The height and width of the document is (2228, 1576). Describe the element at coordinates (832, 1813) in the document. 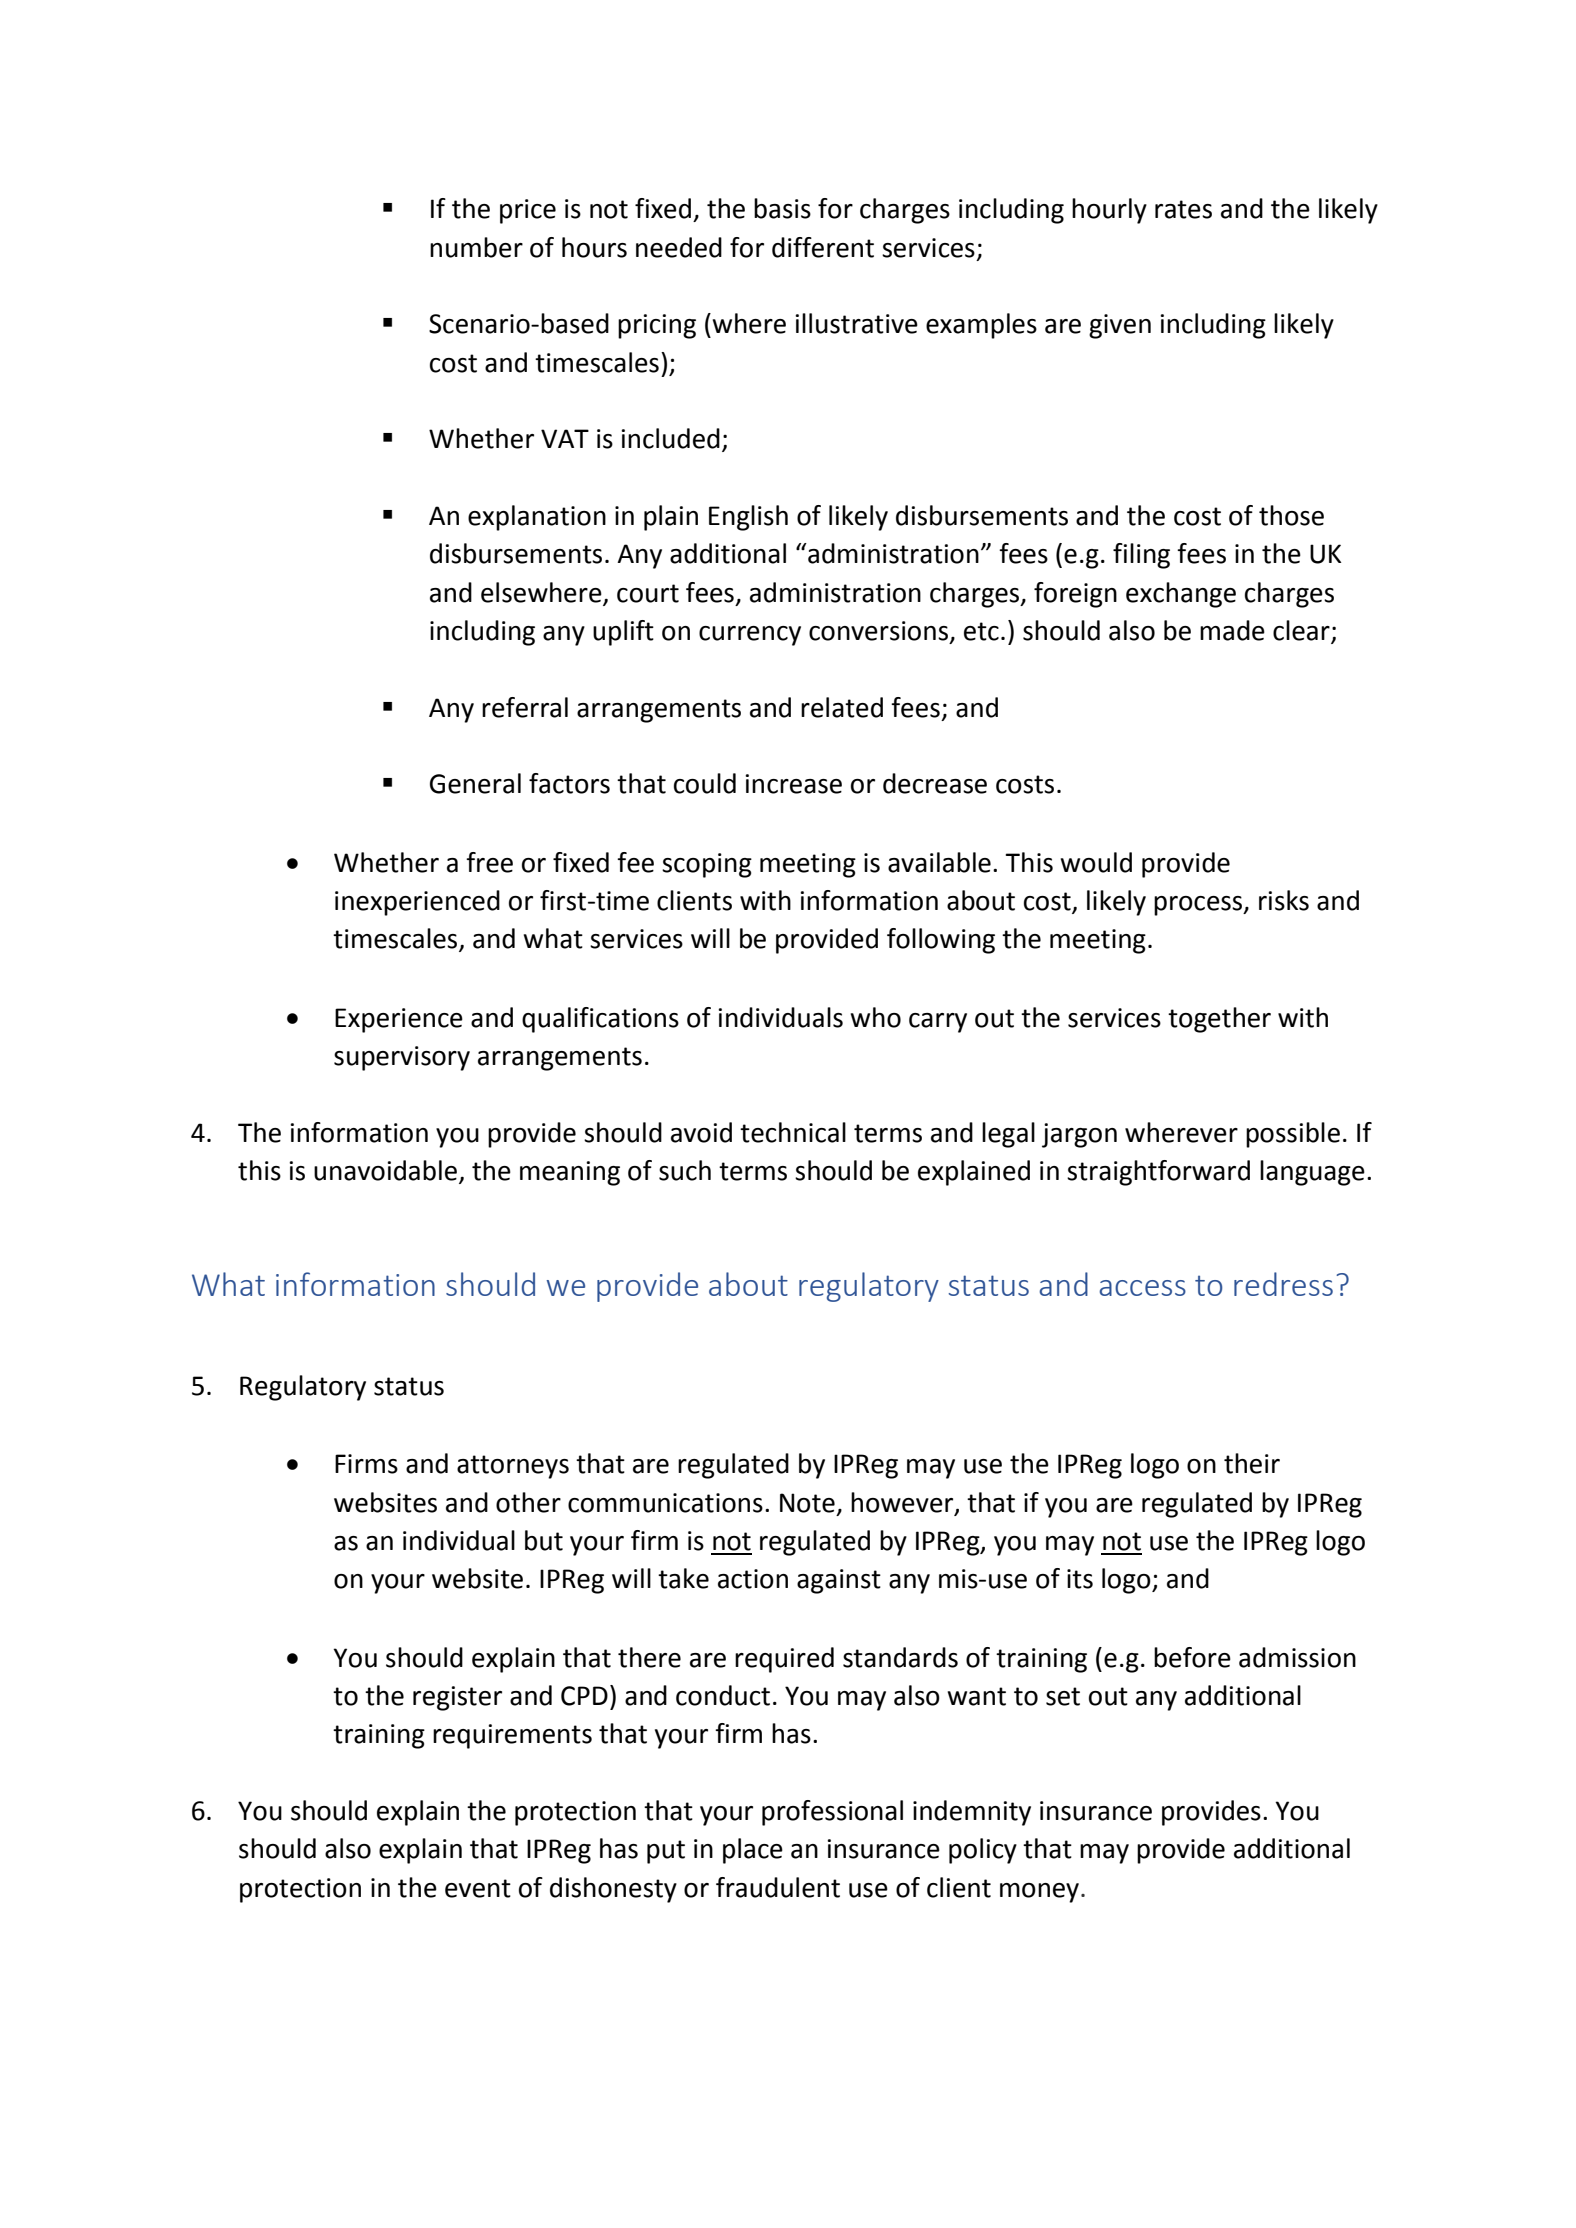

I see `professional` at that location.
